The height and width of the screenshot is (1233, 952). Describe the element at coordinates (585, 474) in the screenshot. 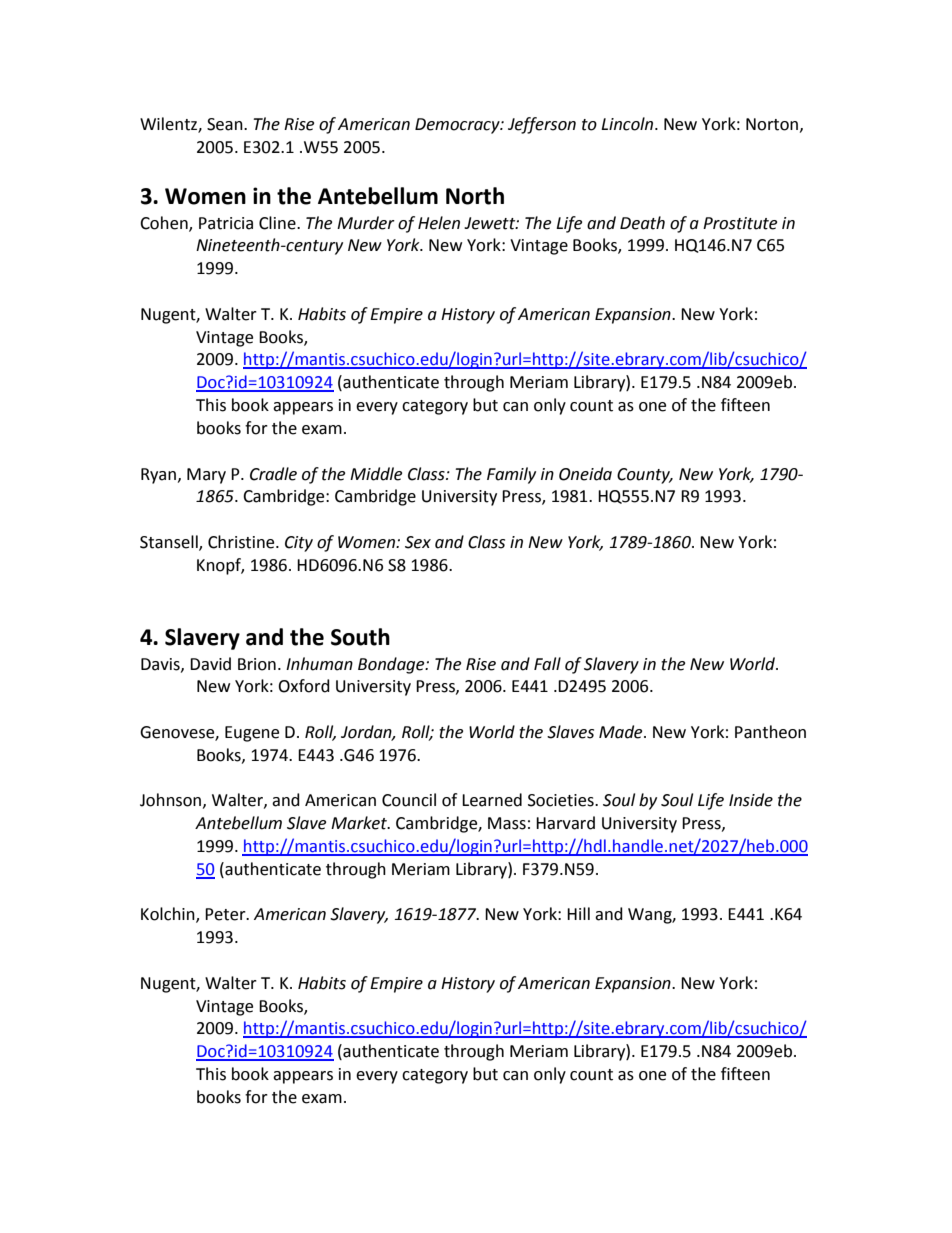

I see `Oneida` at that location.
